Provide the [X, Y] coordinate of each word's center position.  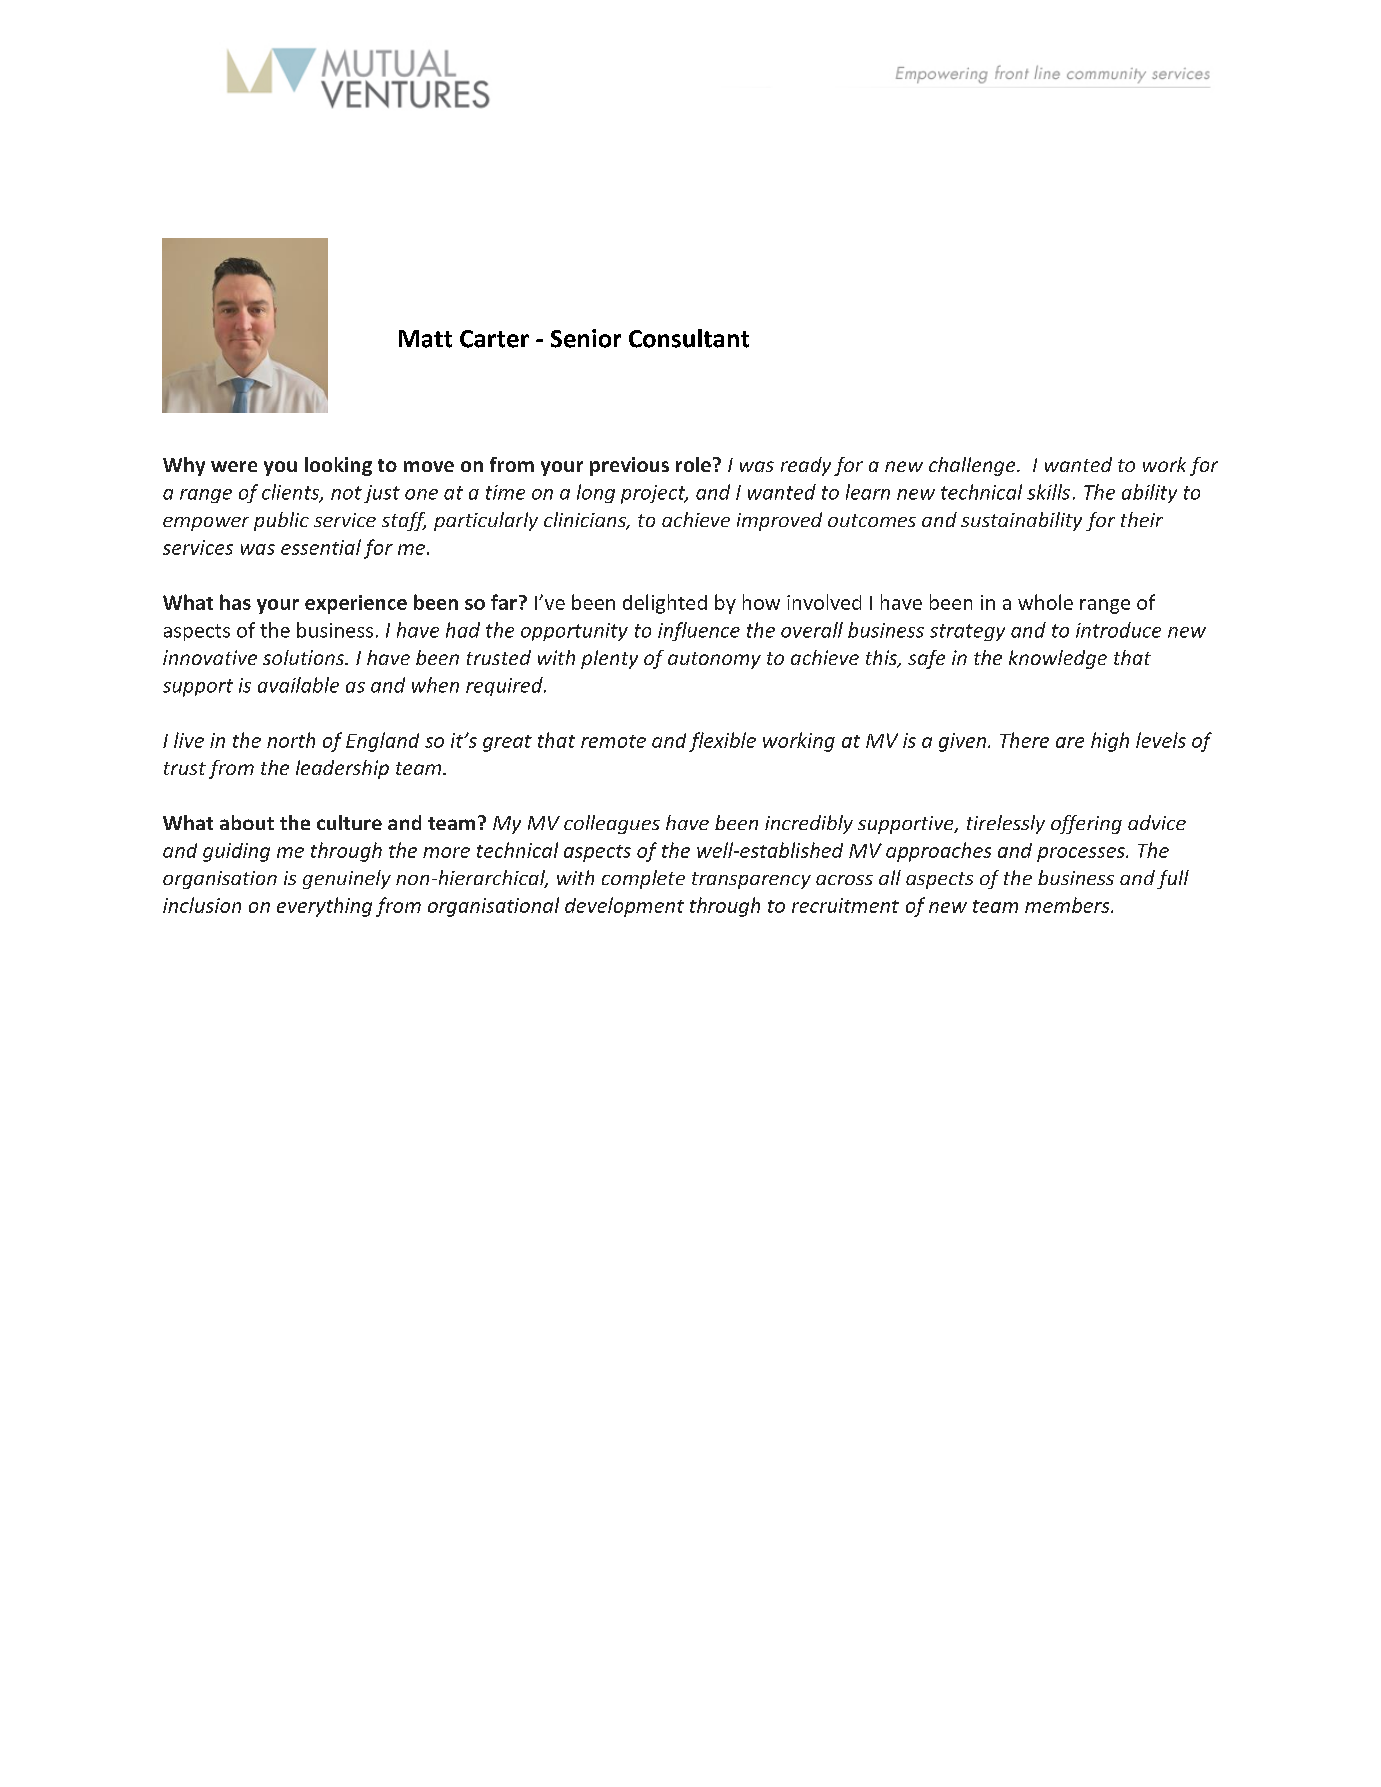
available [298, 685]
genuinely [347, 879]
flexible [722, 742]
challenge [973, 466]
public [281, 521]
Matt [425, 339]
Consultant [689, 338]
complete [643, 879]
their [1142, 519]
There [1024, 740]
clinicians [586, 521]
